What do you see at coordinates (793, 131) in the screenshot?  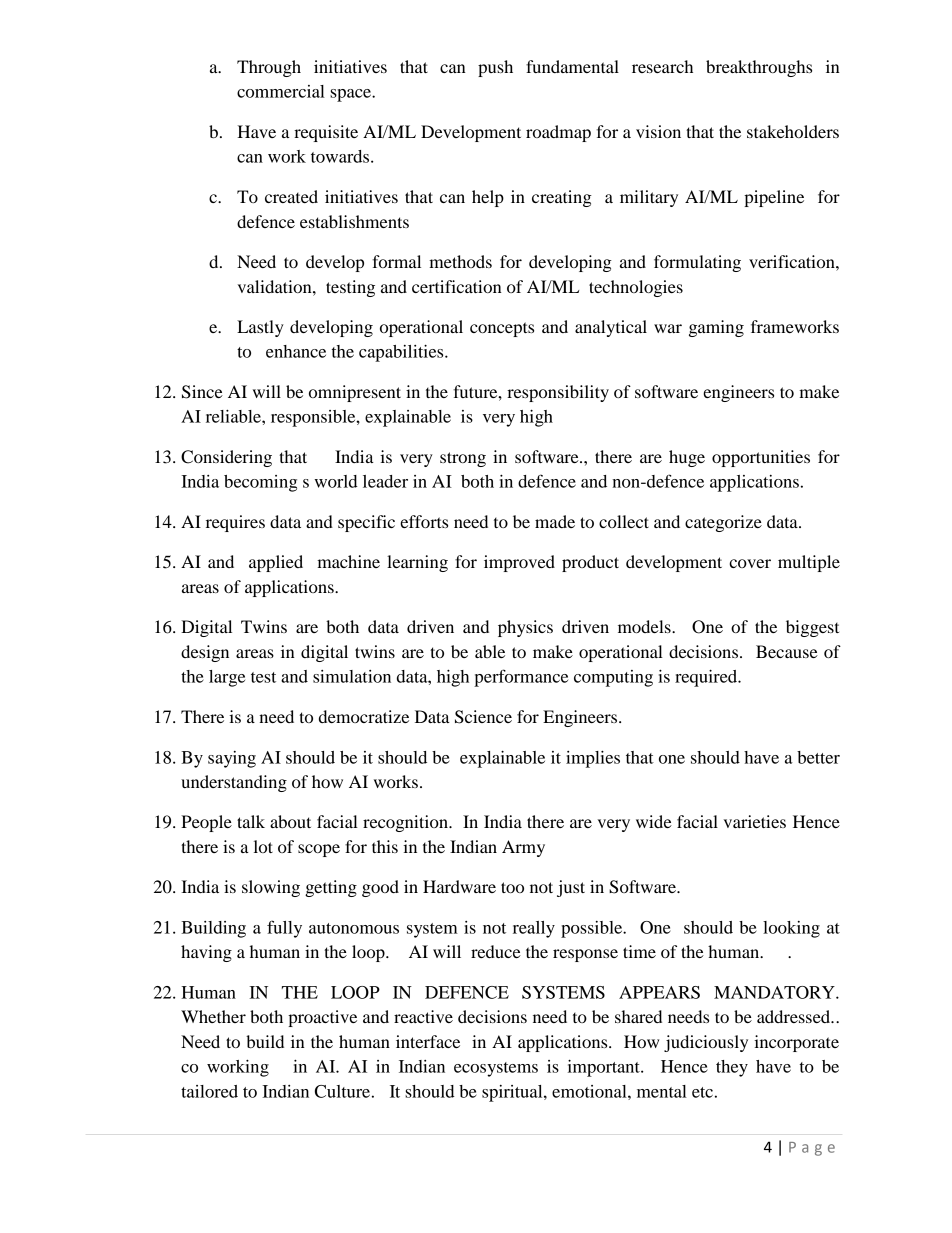 I see `stakeholders` at bounding box center [793, 131].
